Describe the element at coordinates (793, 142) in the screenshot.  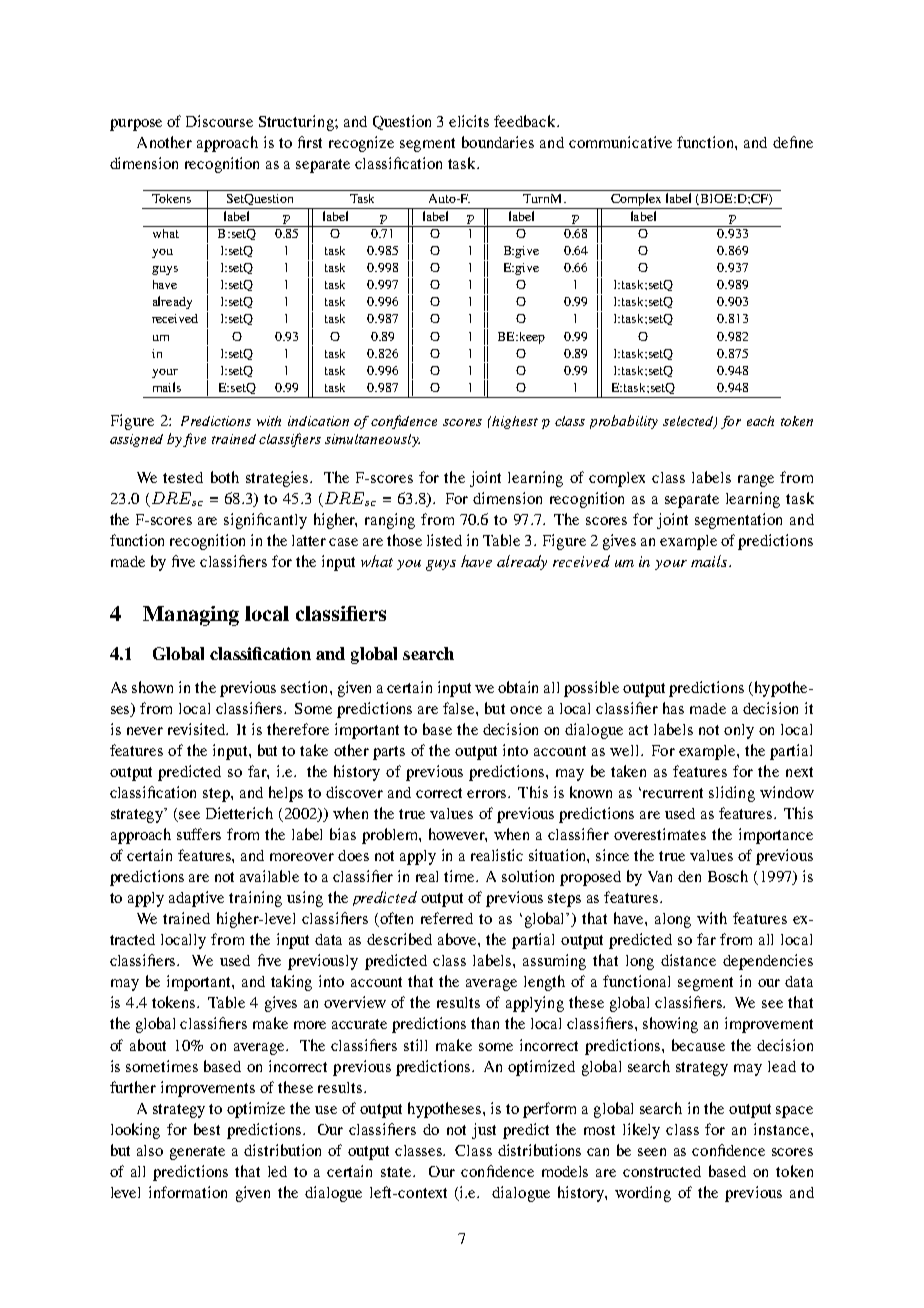
I see `define` at that location.
